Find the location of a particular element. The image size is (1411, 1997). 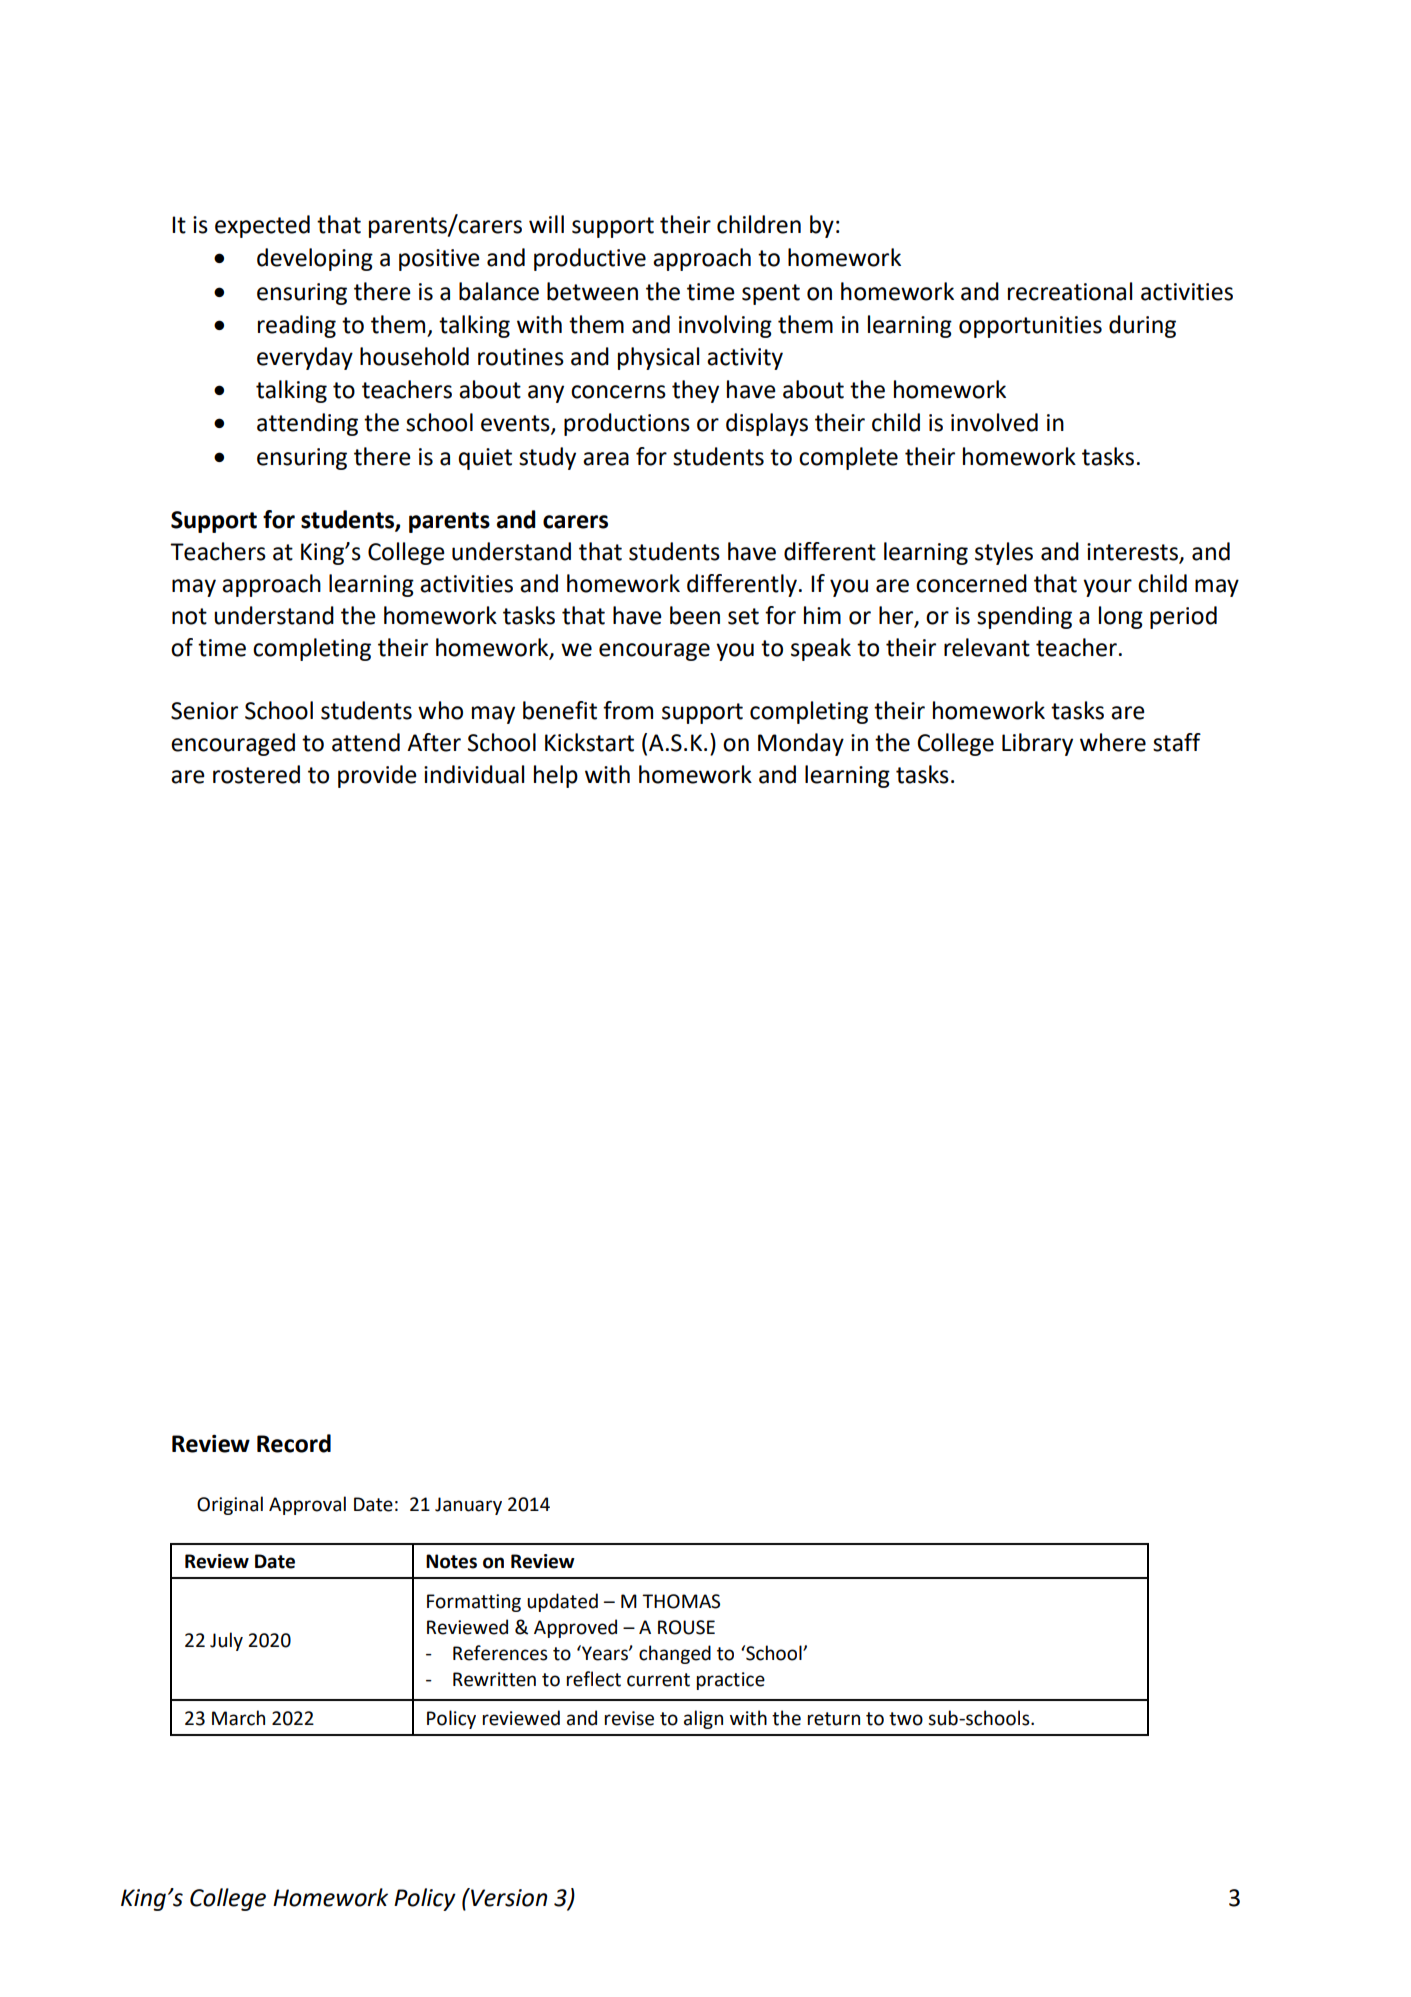

developing is located at coordinates (315, 259).
